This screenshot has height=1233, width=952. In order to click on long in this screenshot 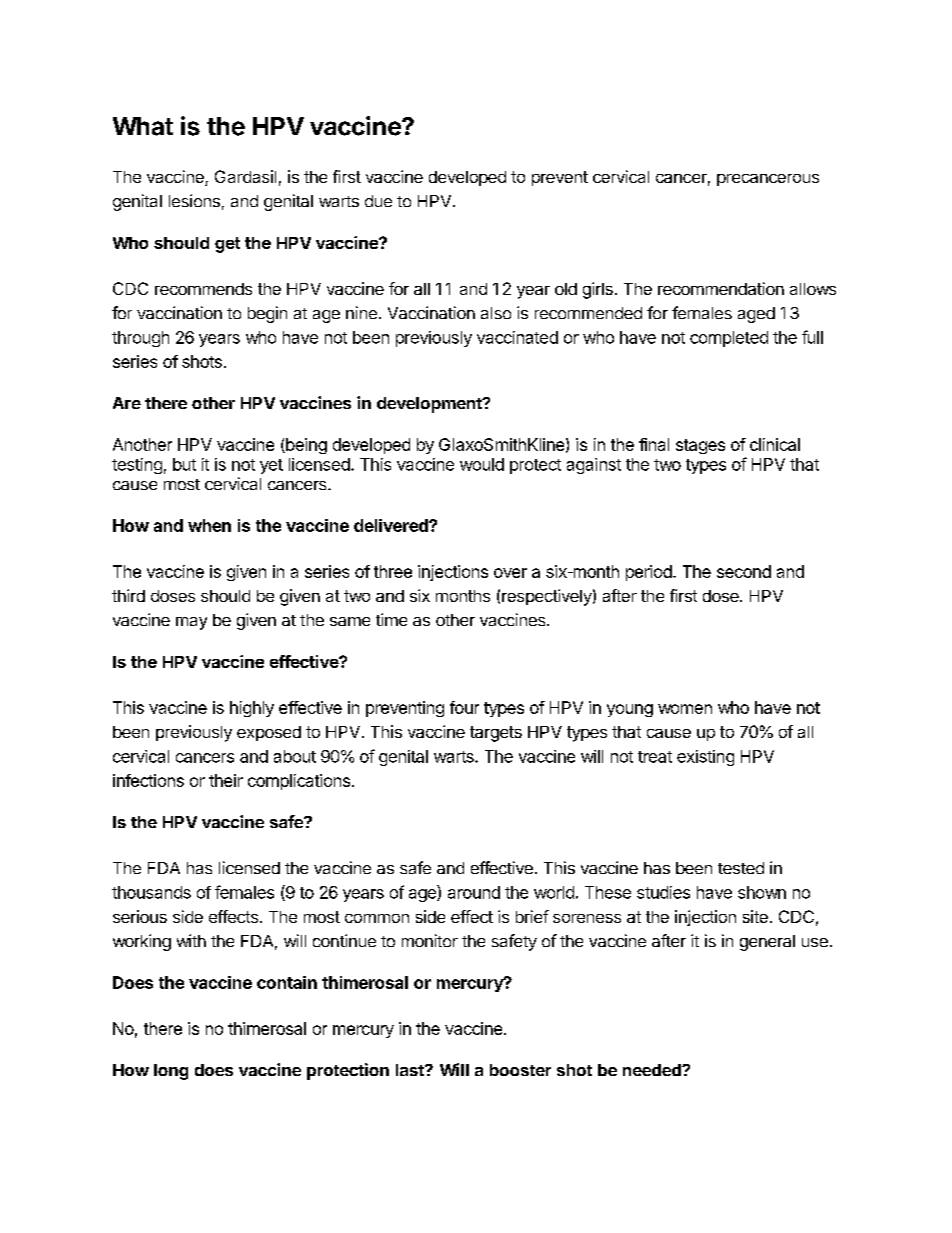, I will do `click(171, 1072)`.
